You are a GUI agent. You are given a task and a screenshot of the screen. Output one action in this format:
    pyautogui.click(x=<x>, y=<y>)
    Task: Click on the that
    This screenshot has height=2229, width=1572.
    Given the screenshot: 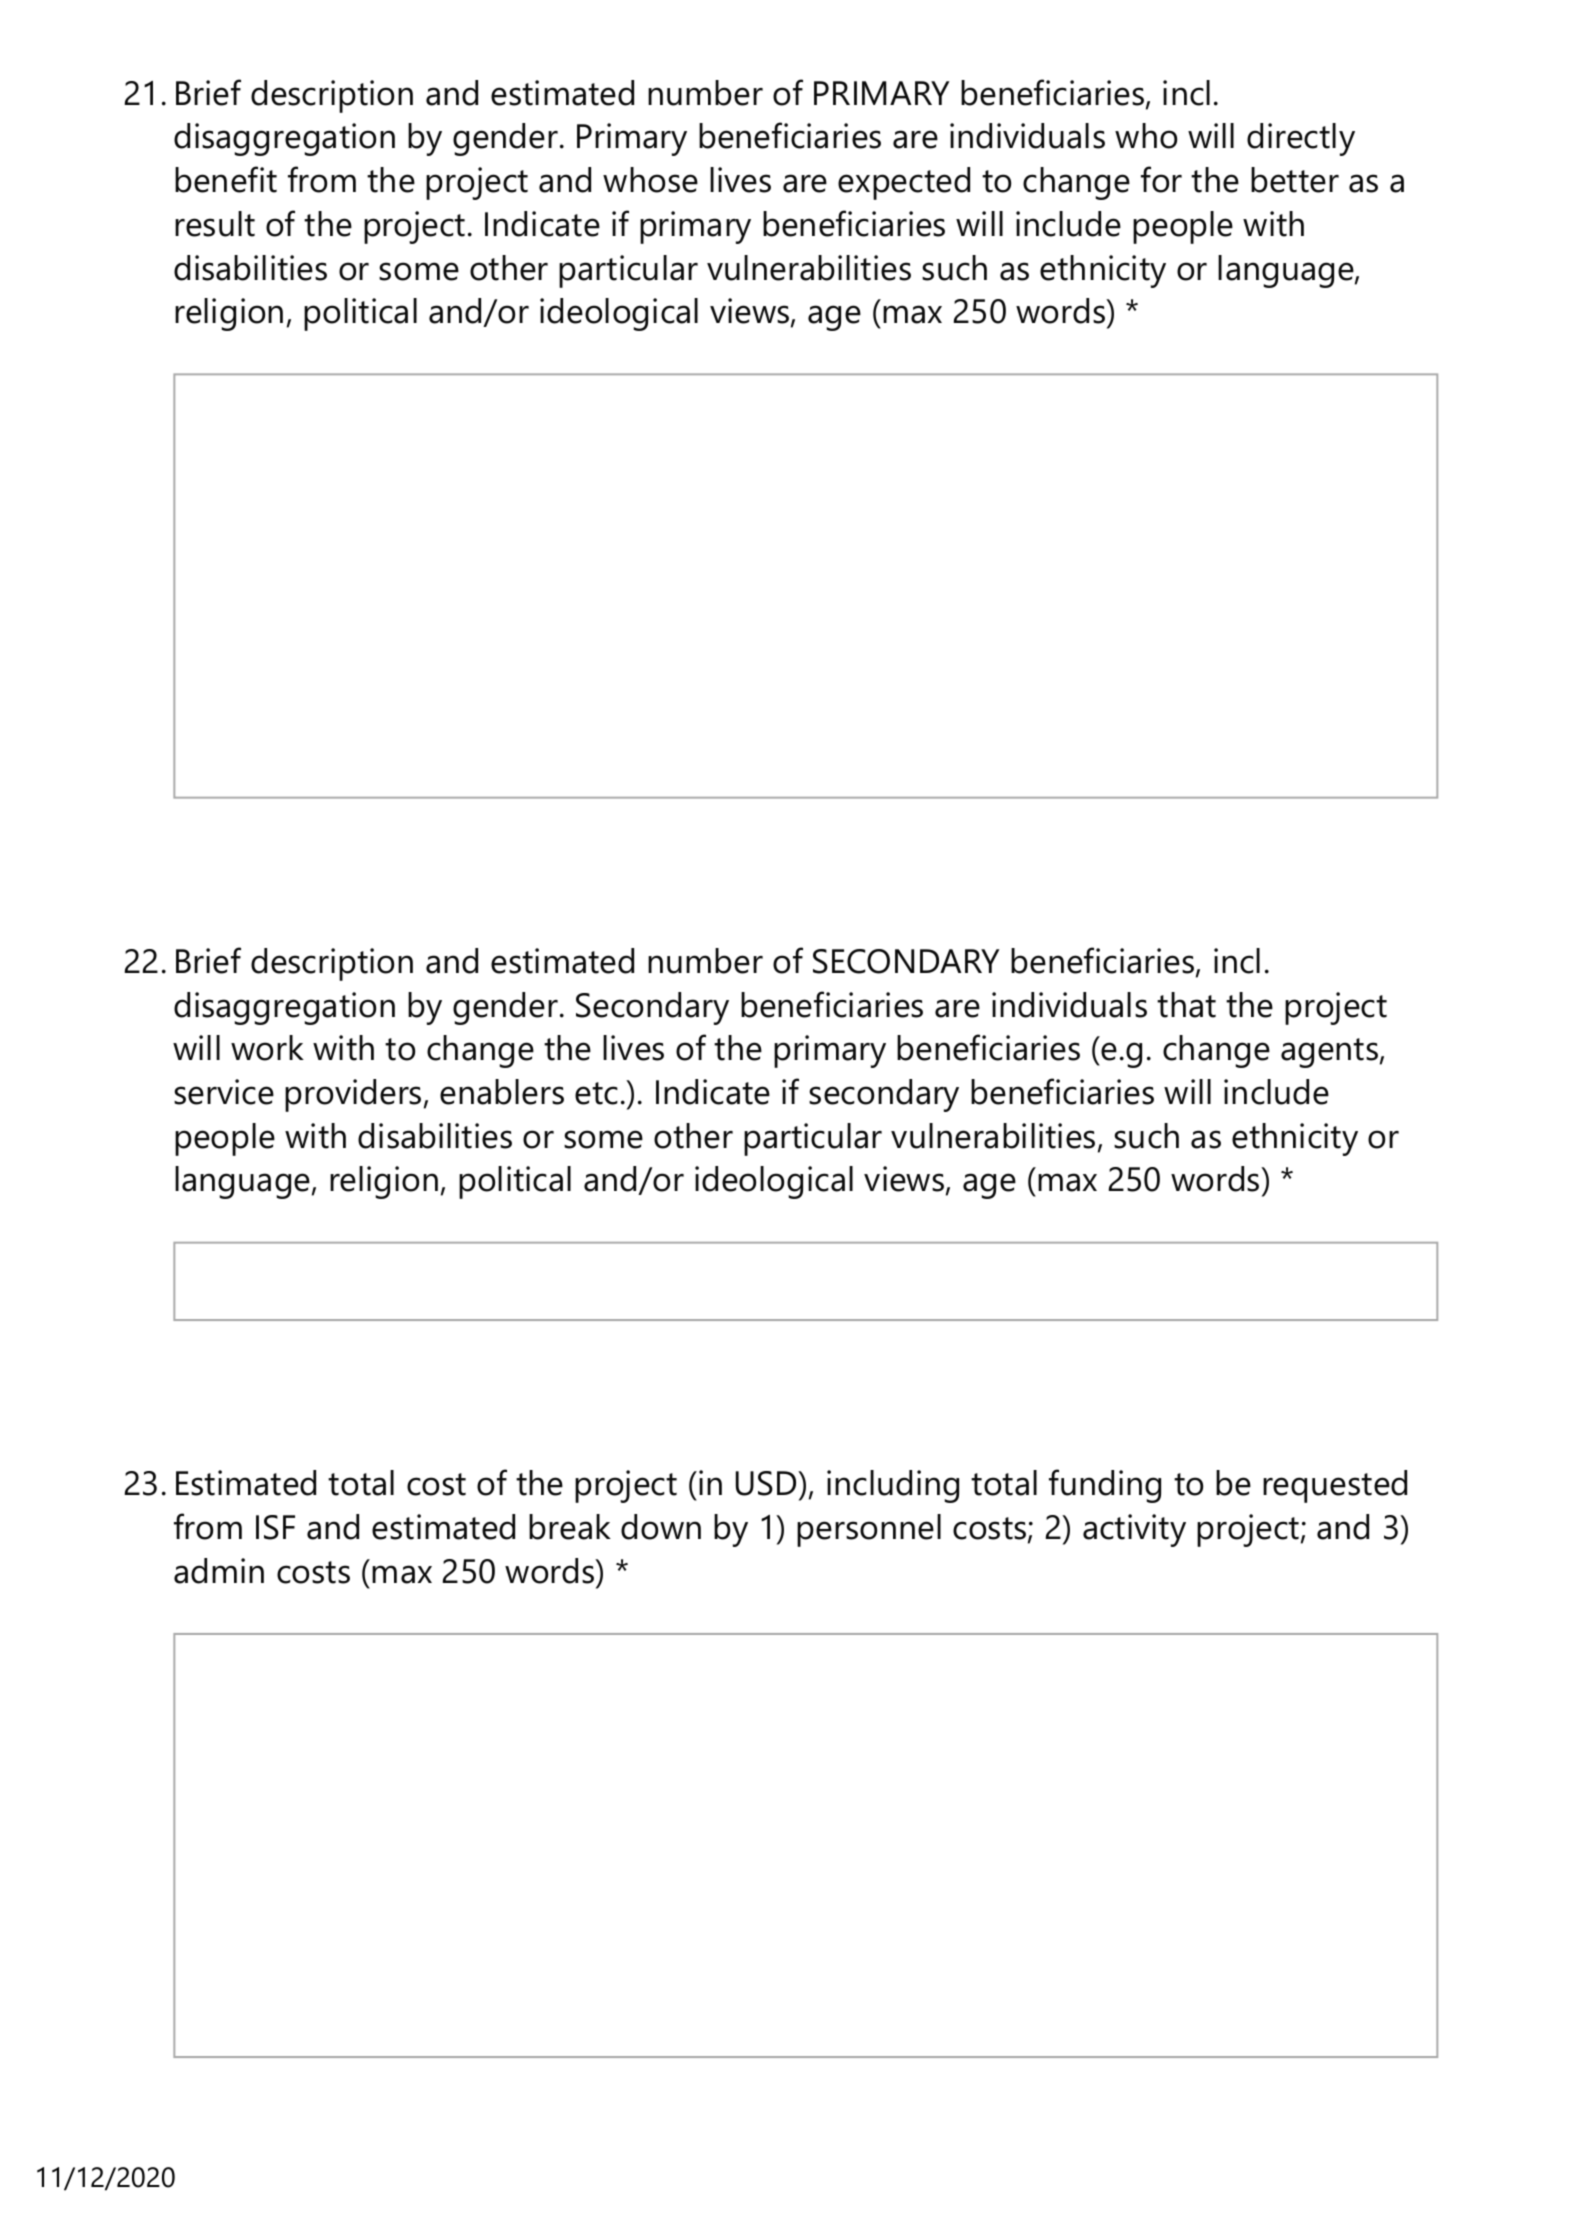 What is the action you would take?
    pyautogui.click(x=1186, y=1005)
